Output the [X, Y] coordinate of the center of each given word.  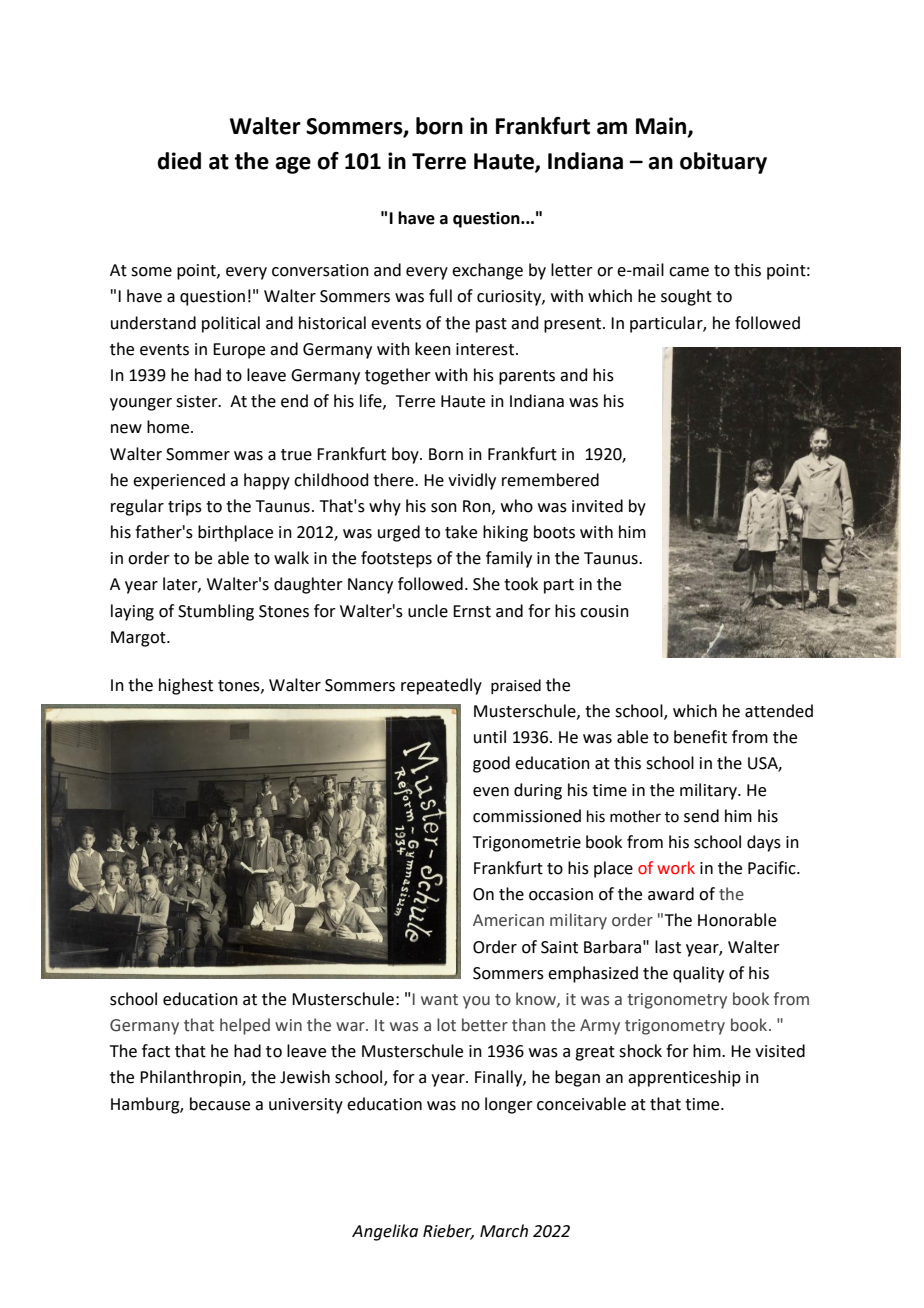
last [668, 947]
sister [198, 401]
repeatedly [441, 686]
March [504, 1231]
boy [406, 455]
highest [186, 686]
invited [597, 506]
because [220, 1104]
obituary [723, 163]
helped [245, 1026]
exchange [487, 271]
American [508, 920]
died [179, 161]
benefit [700, 737]
